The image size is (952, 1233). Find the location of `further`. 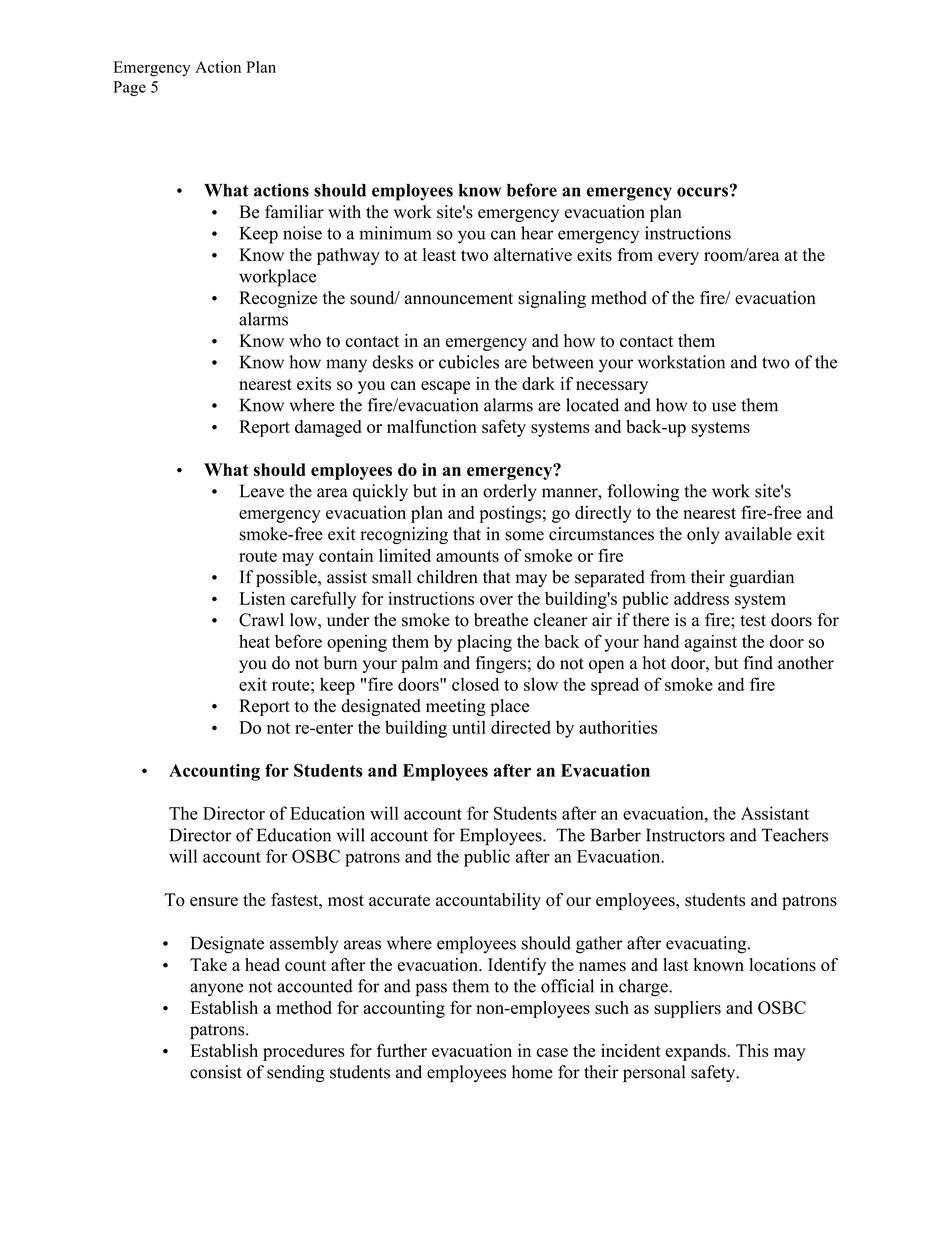

further is located at coordinates (402, 1050).
